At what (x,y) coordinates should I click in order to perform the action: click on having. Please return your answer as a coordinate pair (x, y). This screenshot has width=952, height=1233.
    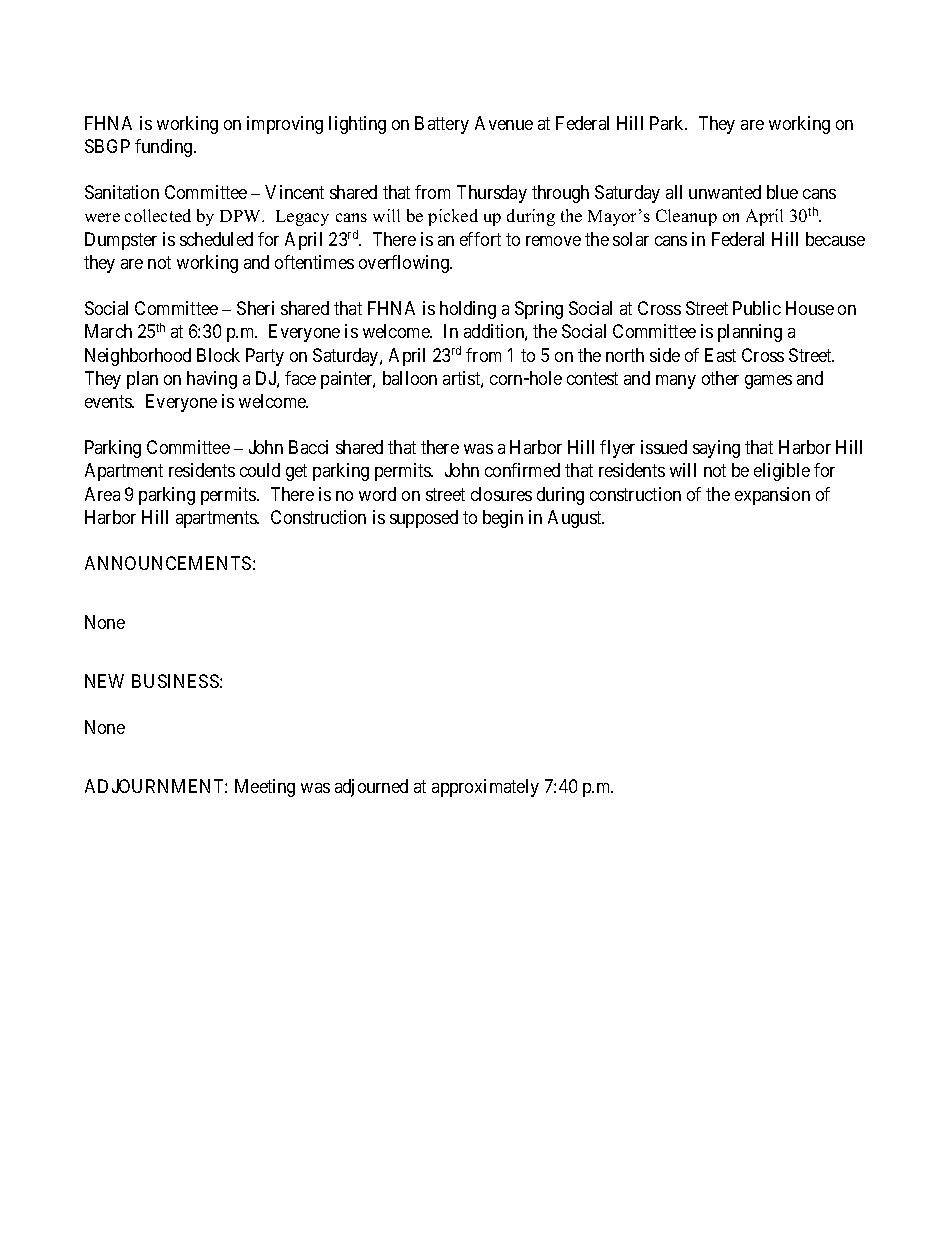
    Looking at the image, I should click on (212, 380).
